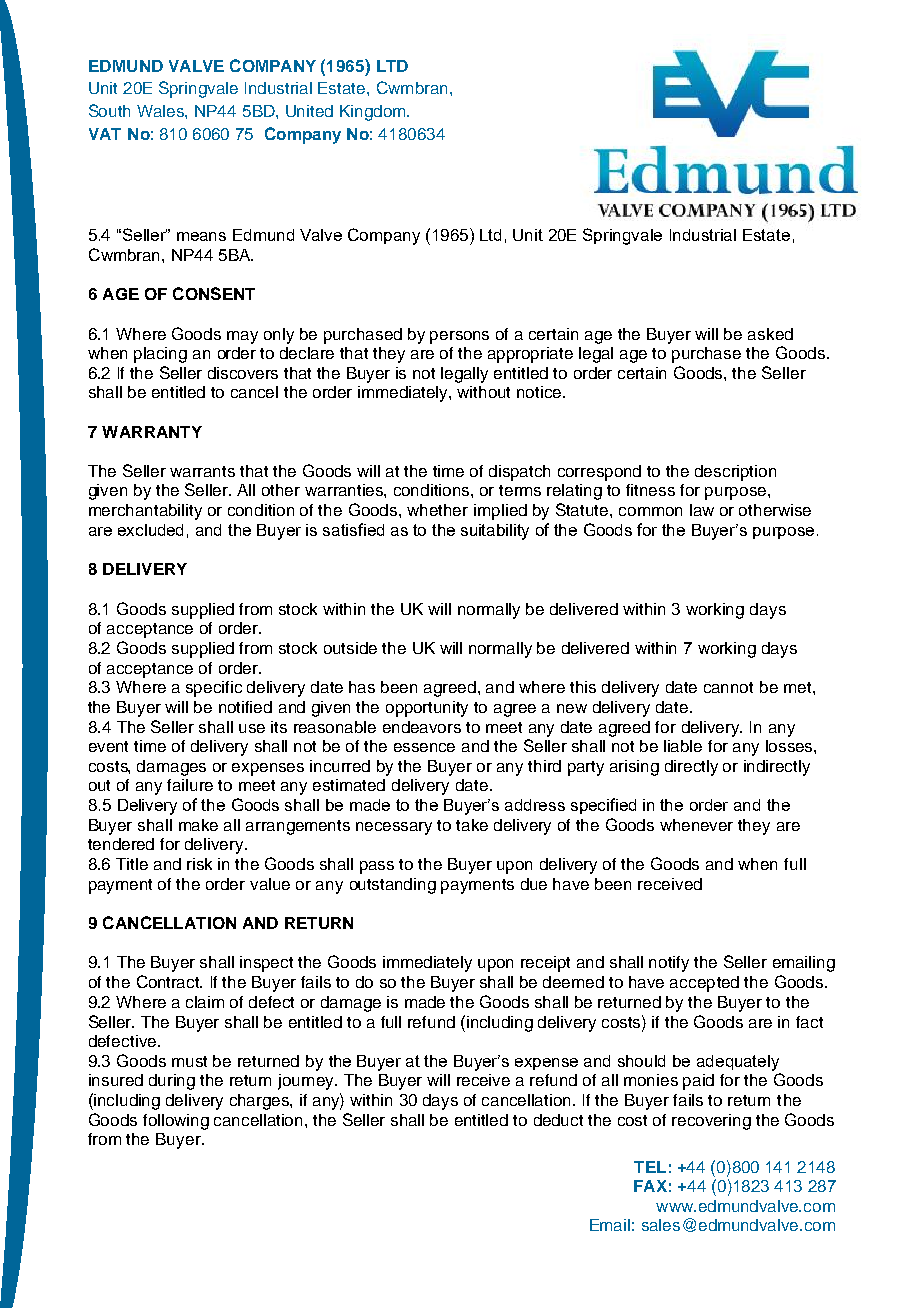 The image size is (924, 1308). Describe the element at coordinates (198, 825) in the document. I see `make` at that location.
